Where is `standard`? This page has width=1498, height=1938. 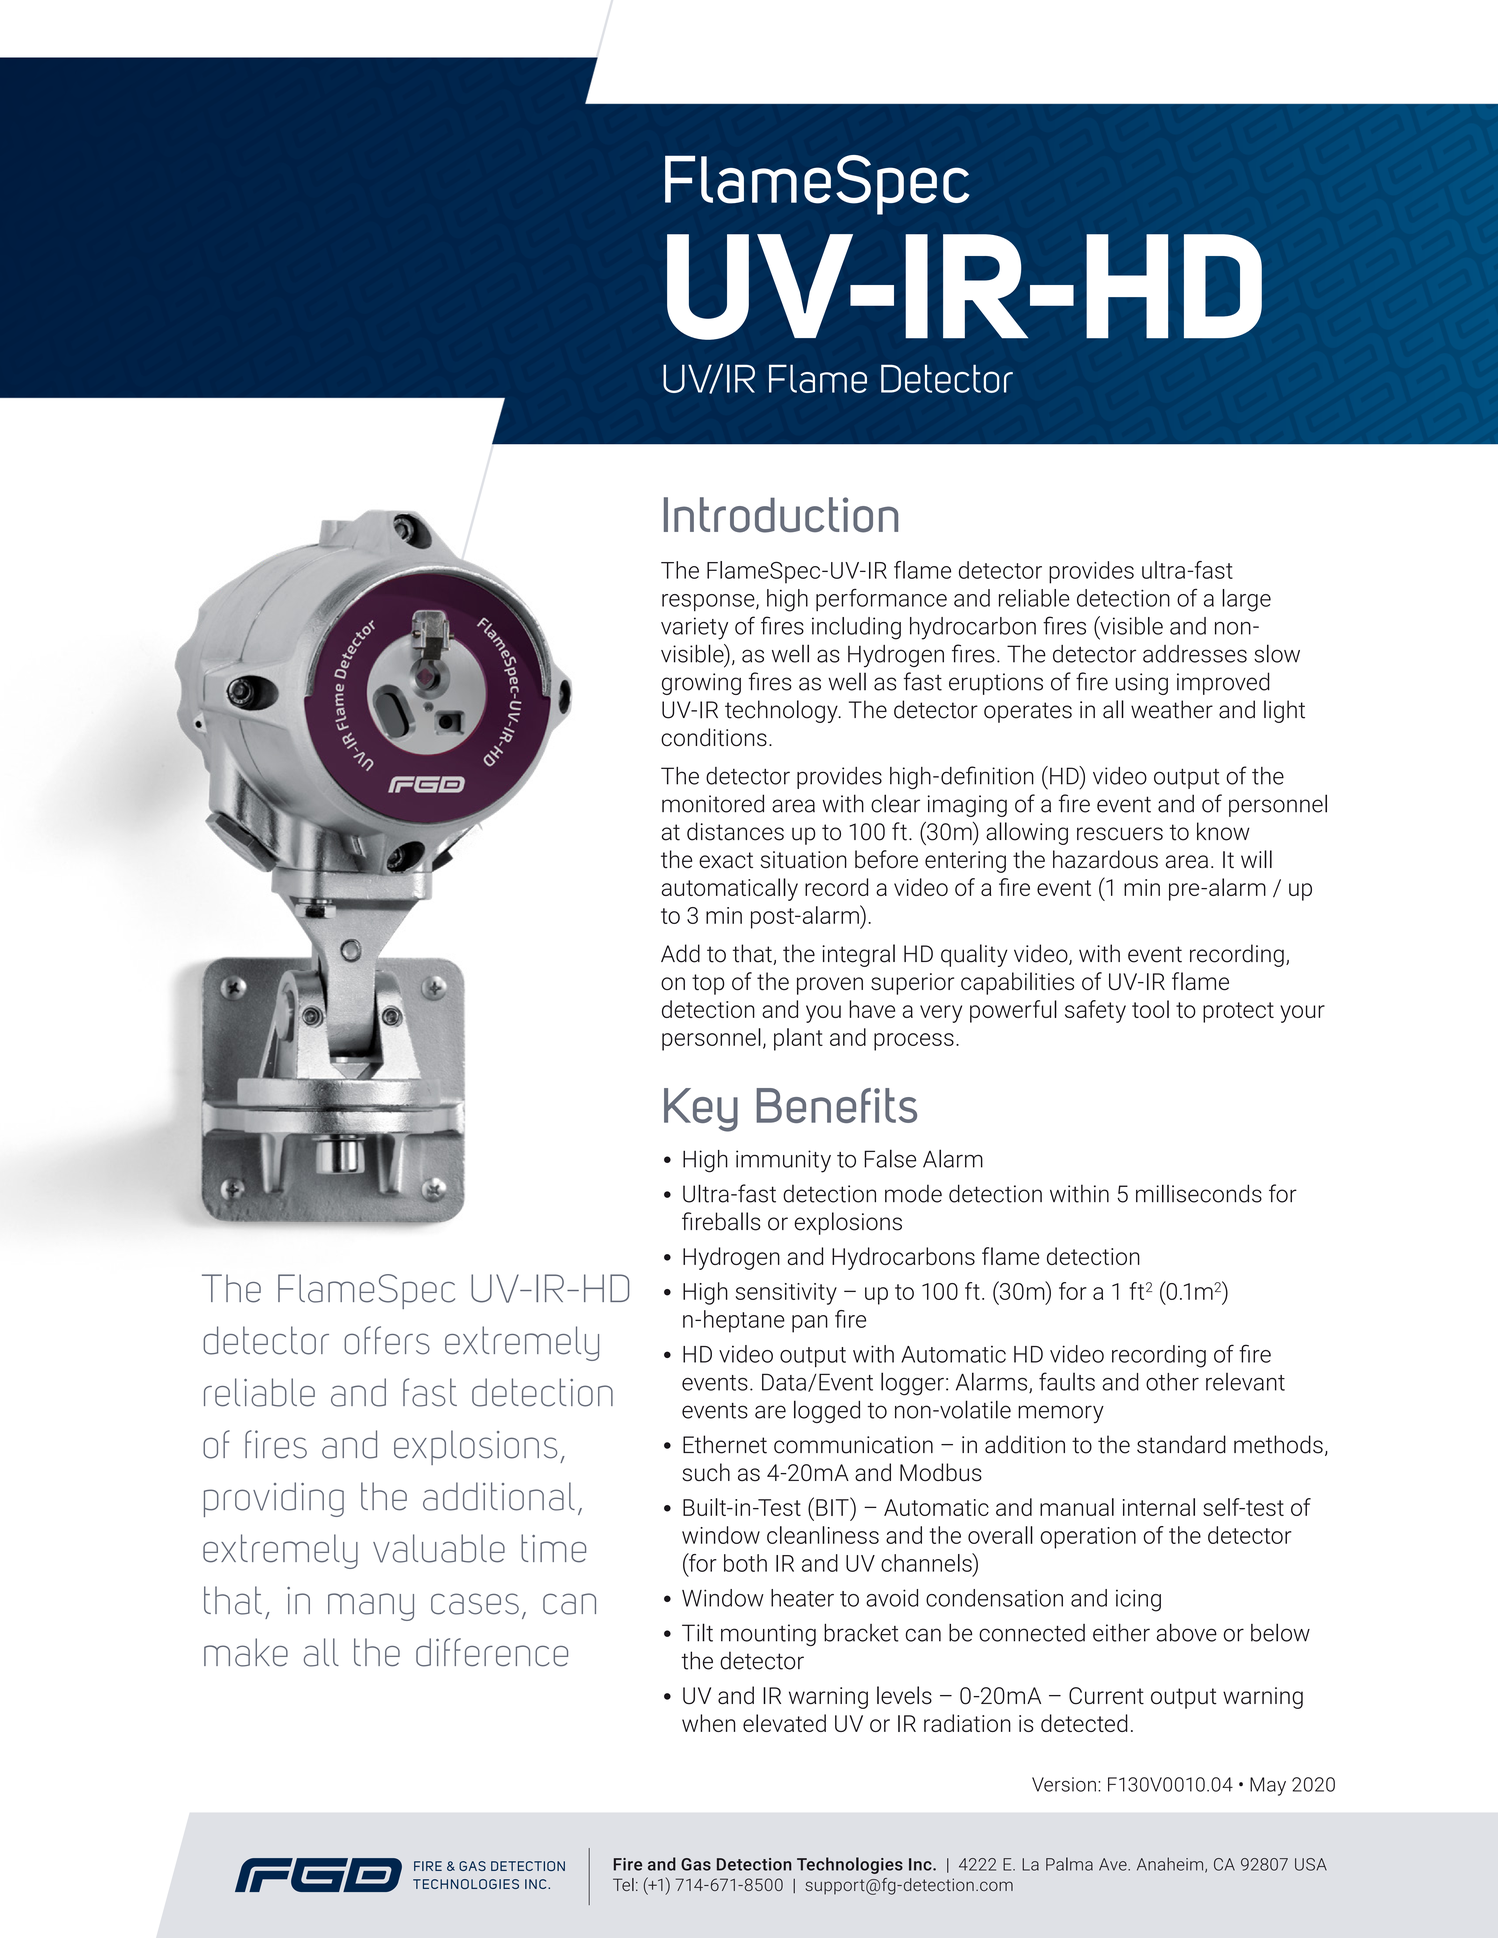
standard is located at coordinates (1181, 1444).
